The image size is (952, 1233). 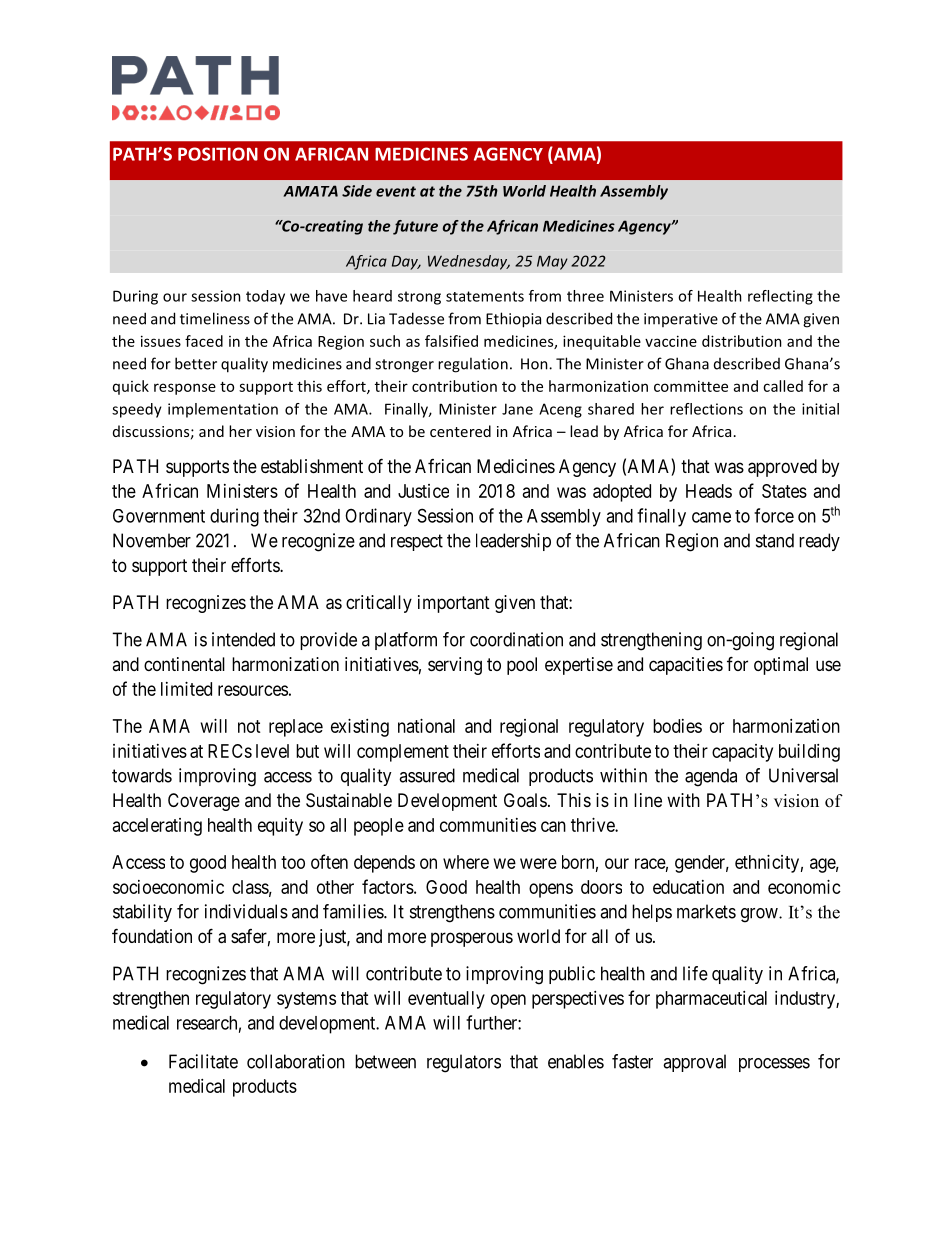 What do you see at coordinates (455, 666) in the page?
I see `serving` at bounding box center [455, 666].
